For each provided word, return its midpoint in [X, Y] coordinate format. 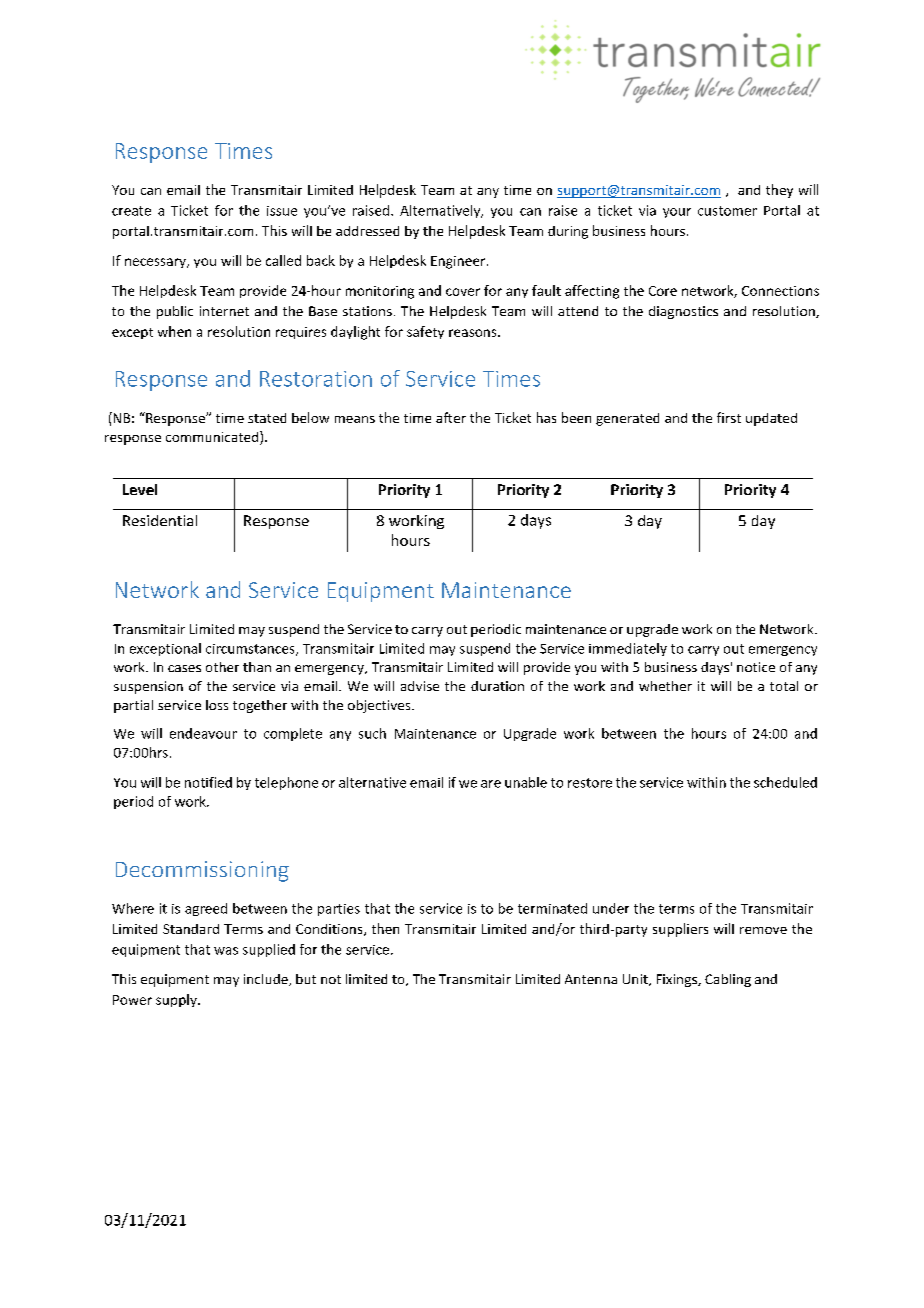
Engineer [459, 262]
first [729, 417]
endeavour [203, 733]
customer [727, 211]
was [226, 951]
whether [665, 686]
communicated [213, 438]
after [451, 417]
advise [420, 686]
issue [282, 211]
